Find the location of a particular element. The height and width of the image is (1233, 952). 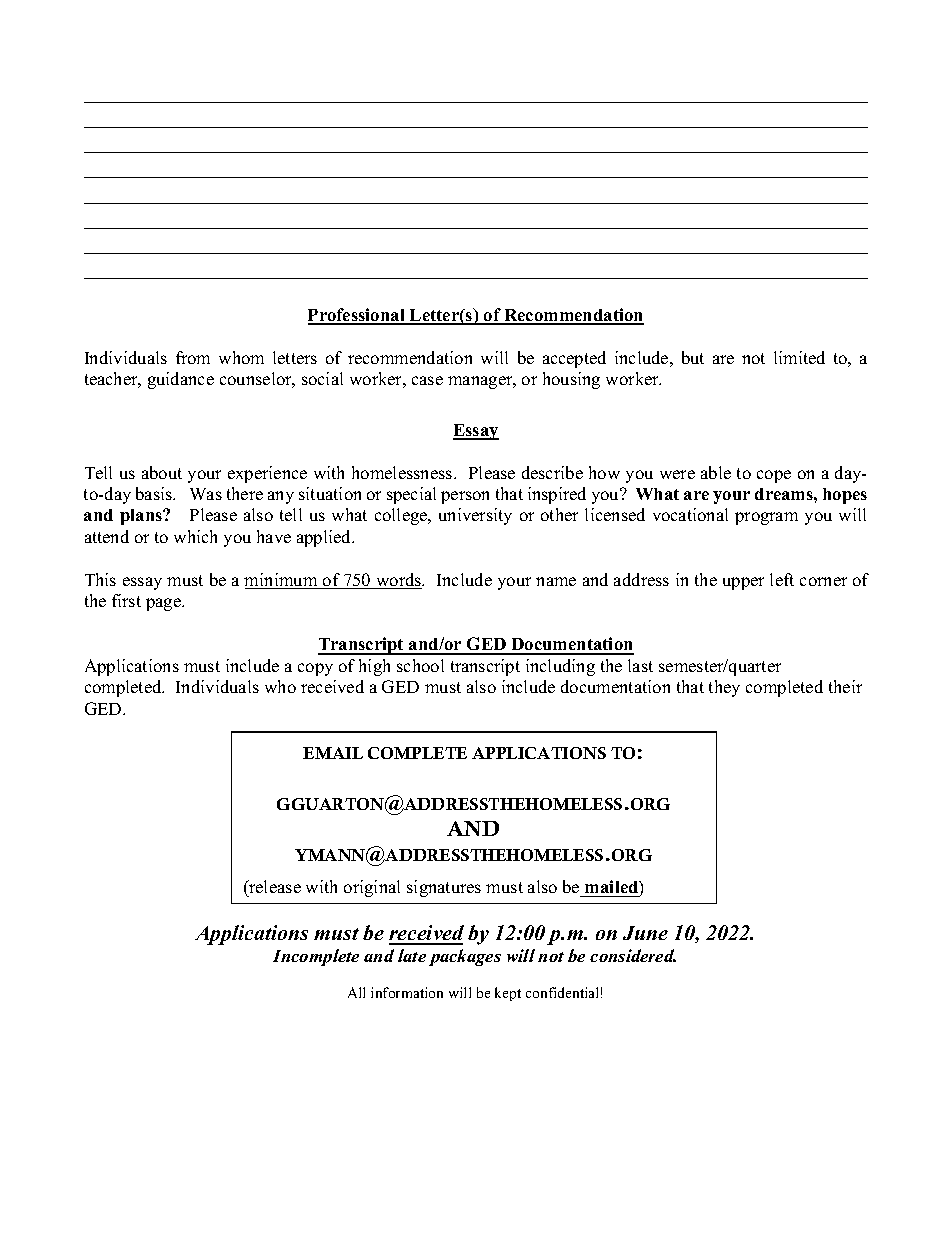

considered is located at coordinates (633, 955).
